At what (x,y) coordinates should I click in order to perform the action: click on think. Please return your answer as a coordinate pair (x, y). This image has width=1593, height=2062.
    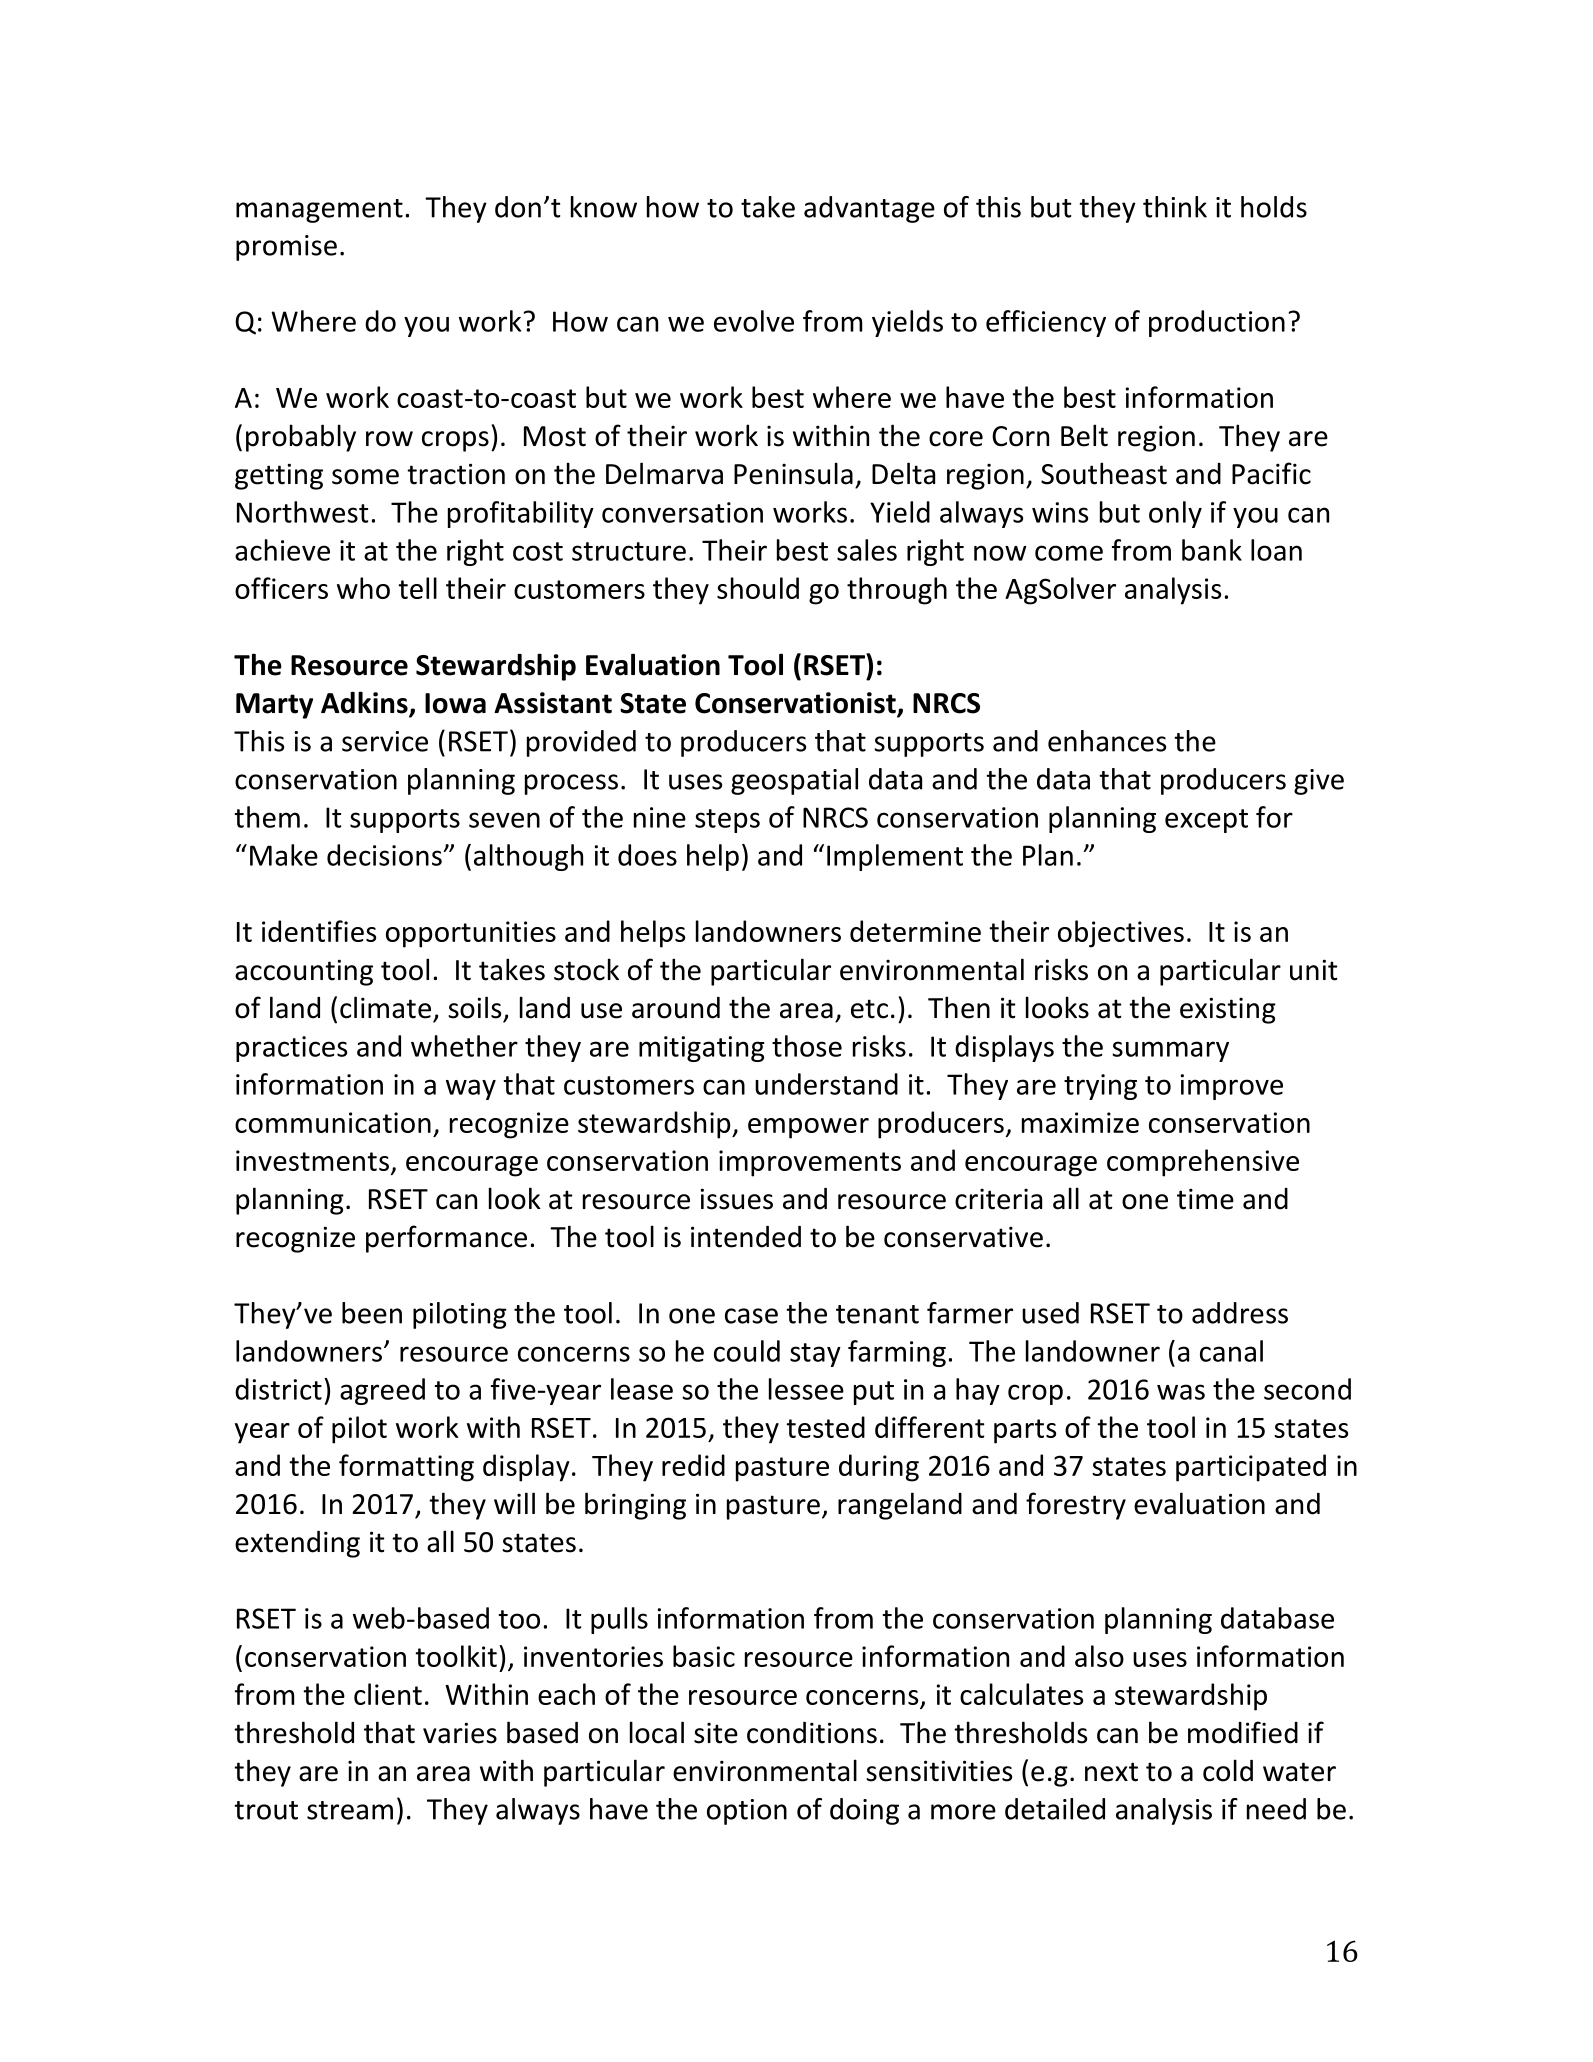
    Looking at the image, I should click on (1175, 207).
